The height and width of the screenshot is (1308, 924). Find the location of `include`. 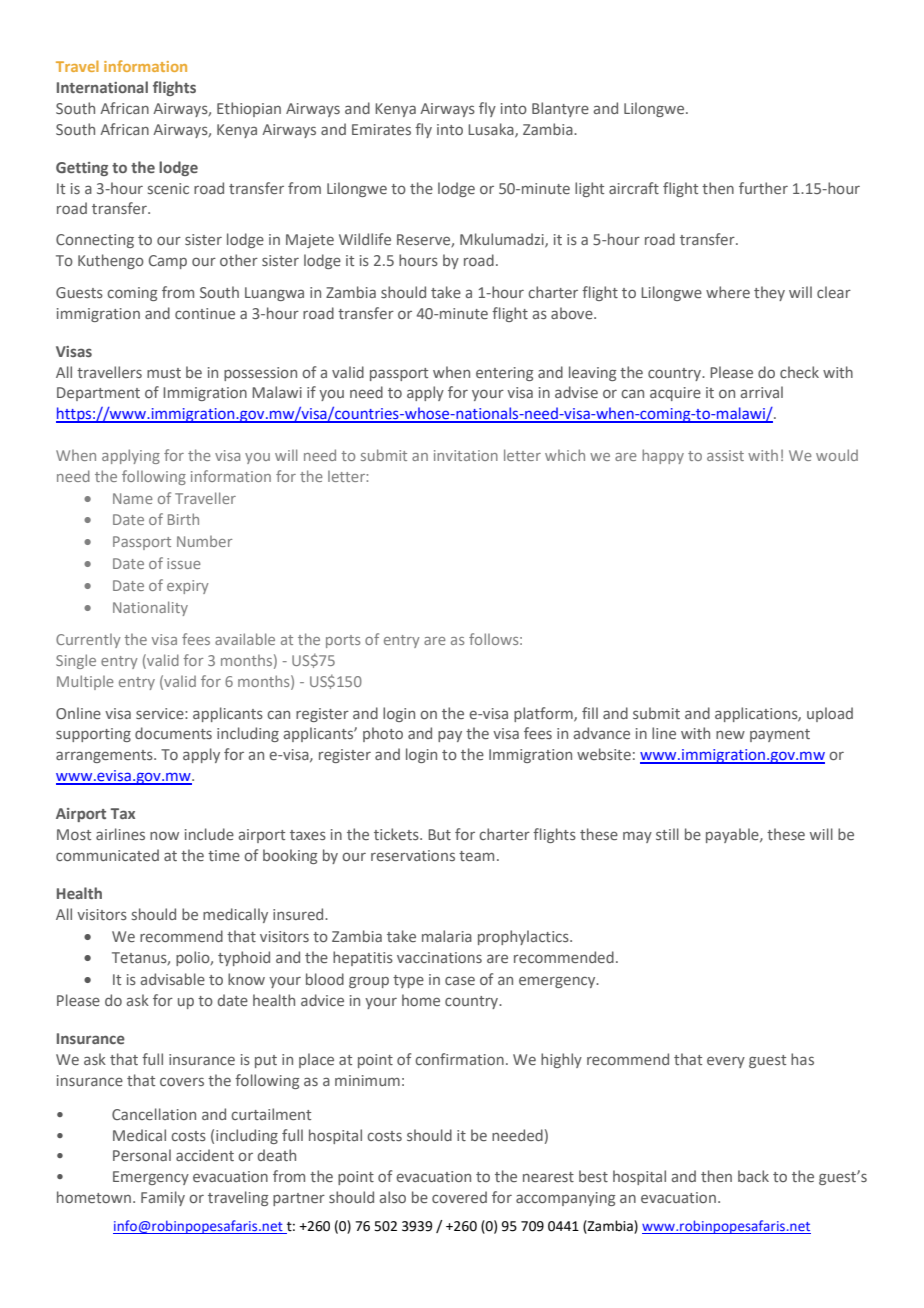

include is located at coordinates (209, 834).
